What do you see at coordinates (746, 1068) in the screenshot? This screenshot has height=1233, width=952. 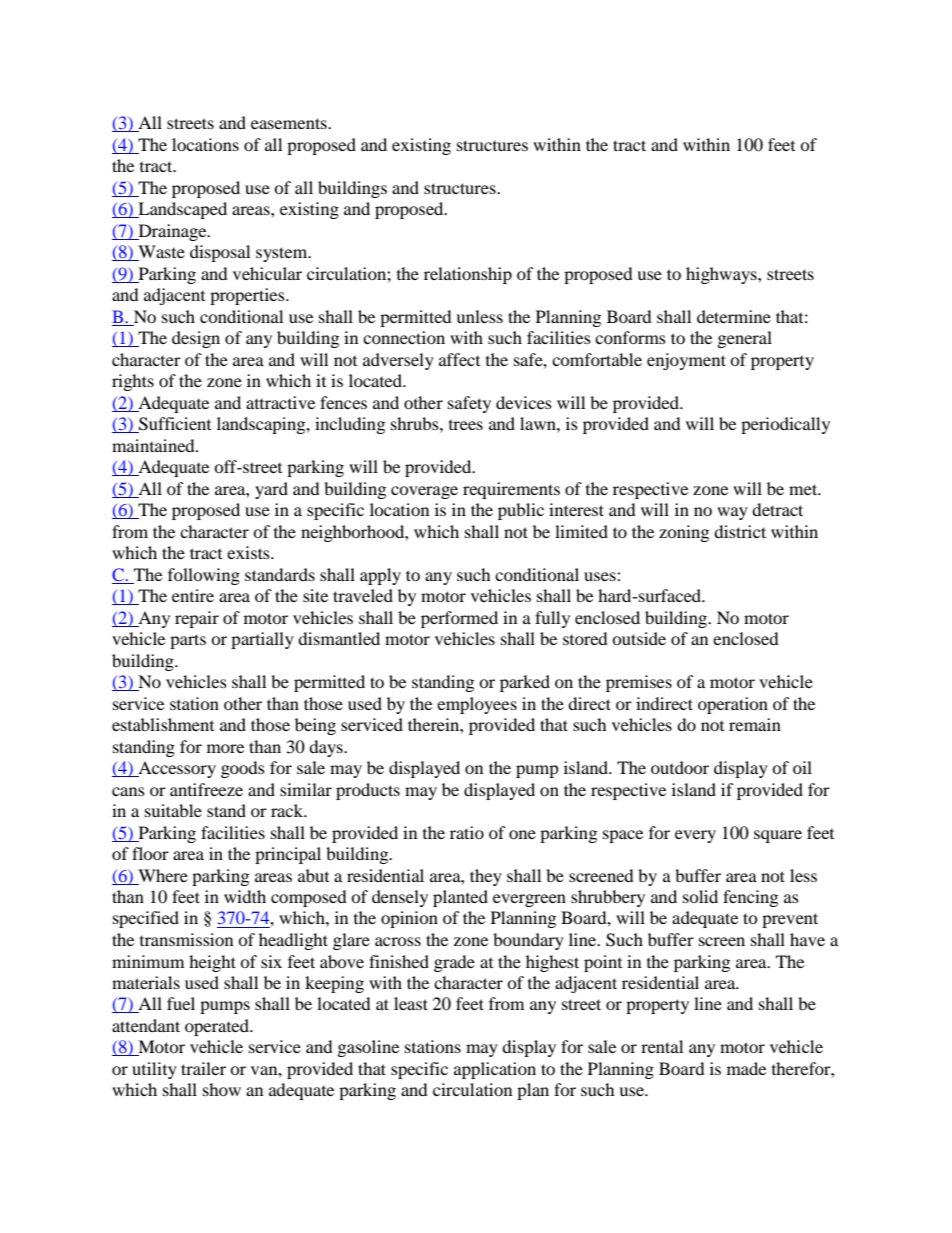 I see `made` at bounding box center [746, 1068].
